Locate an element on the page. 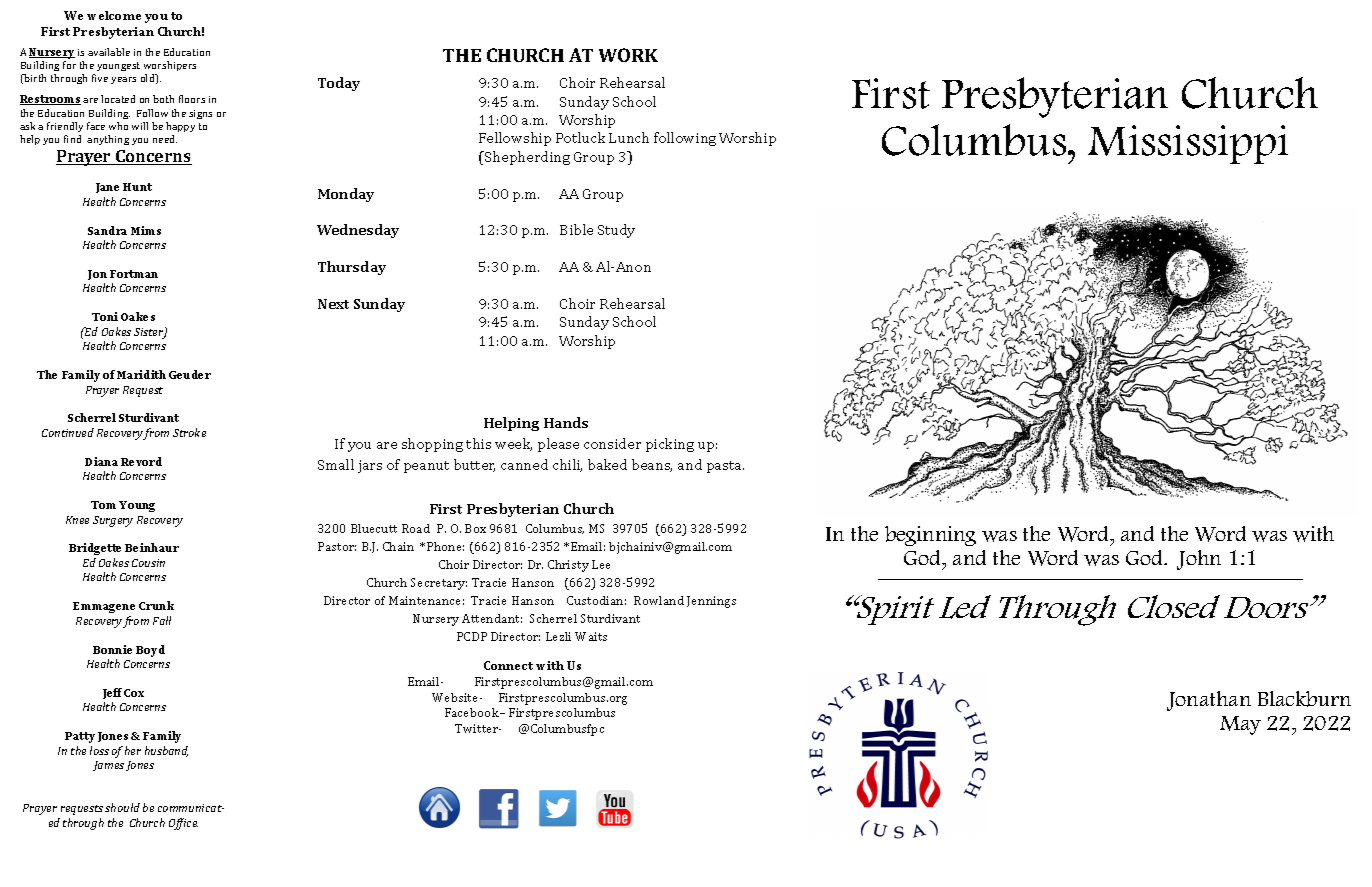 This page has width=1372, height=887. John is located at coordinates (1199, 560).
